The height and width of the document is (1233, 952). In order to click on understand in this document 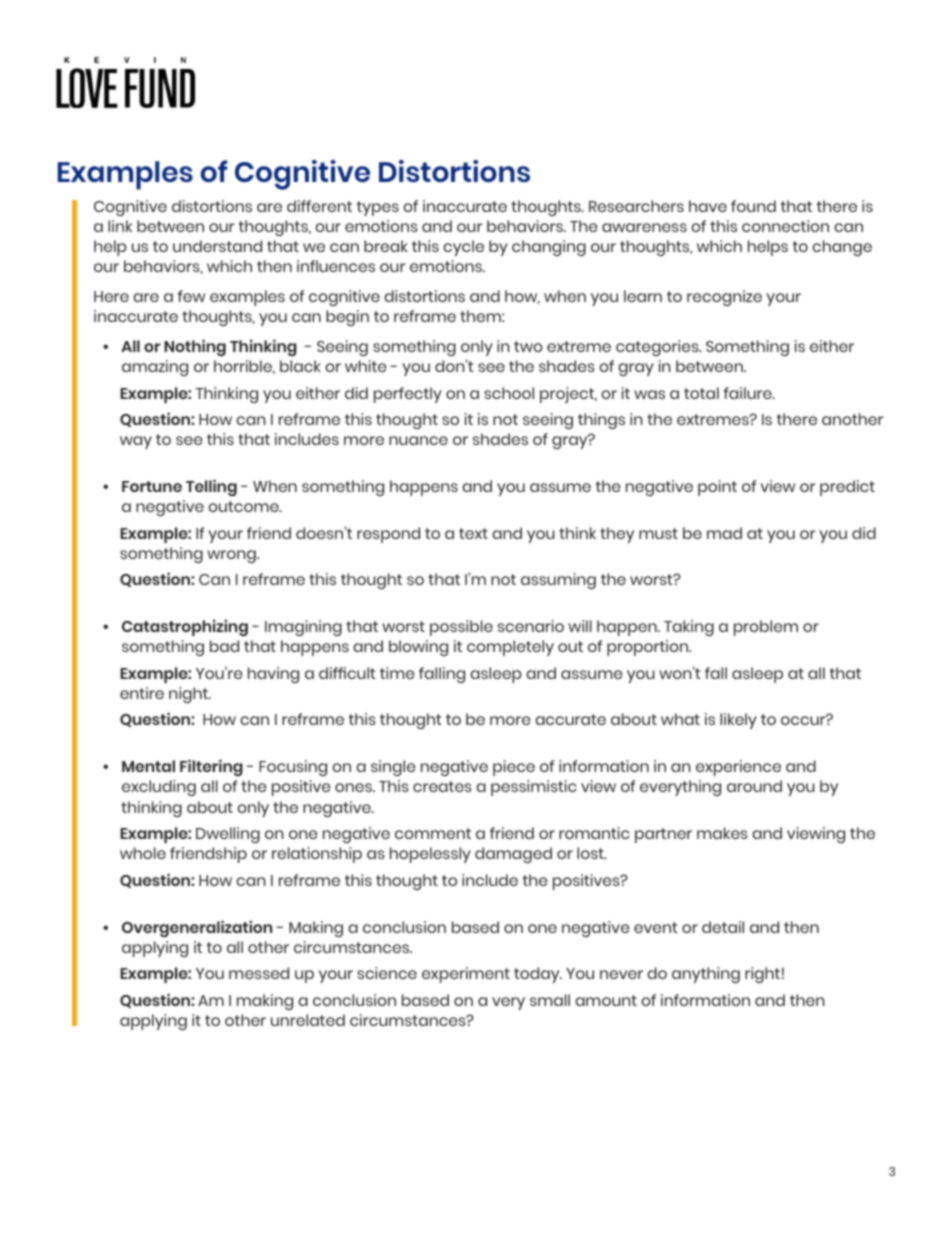, I will do `click(217, 246)`.
